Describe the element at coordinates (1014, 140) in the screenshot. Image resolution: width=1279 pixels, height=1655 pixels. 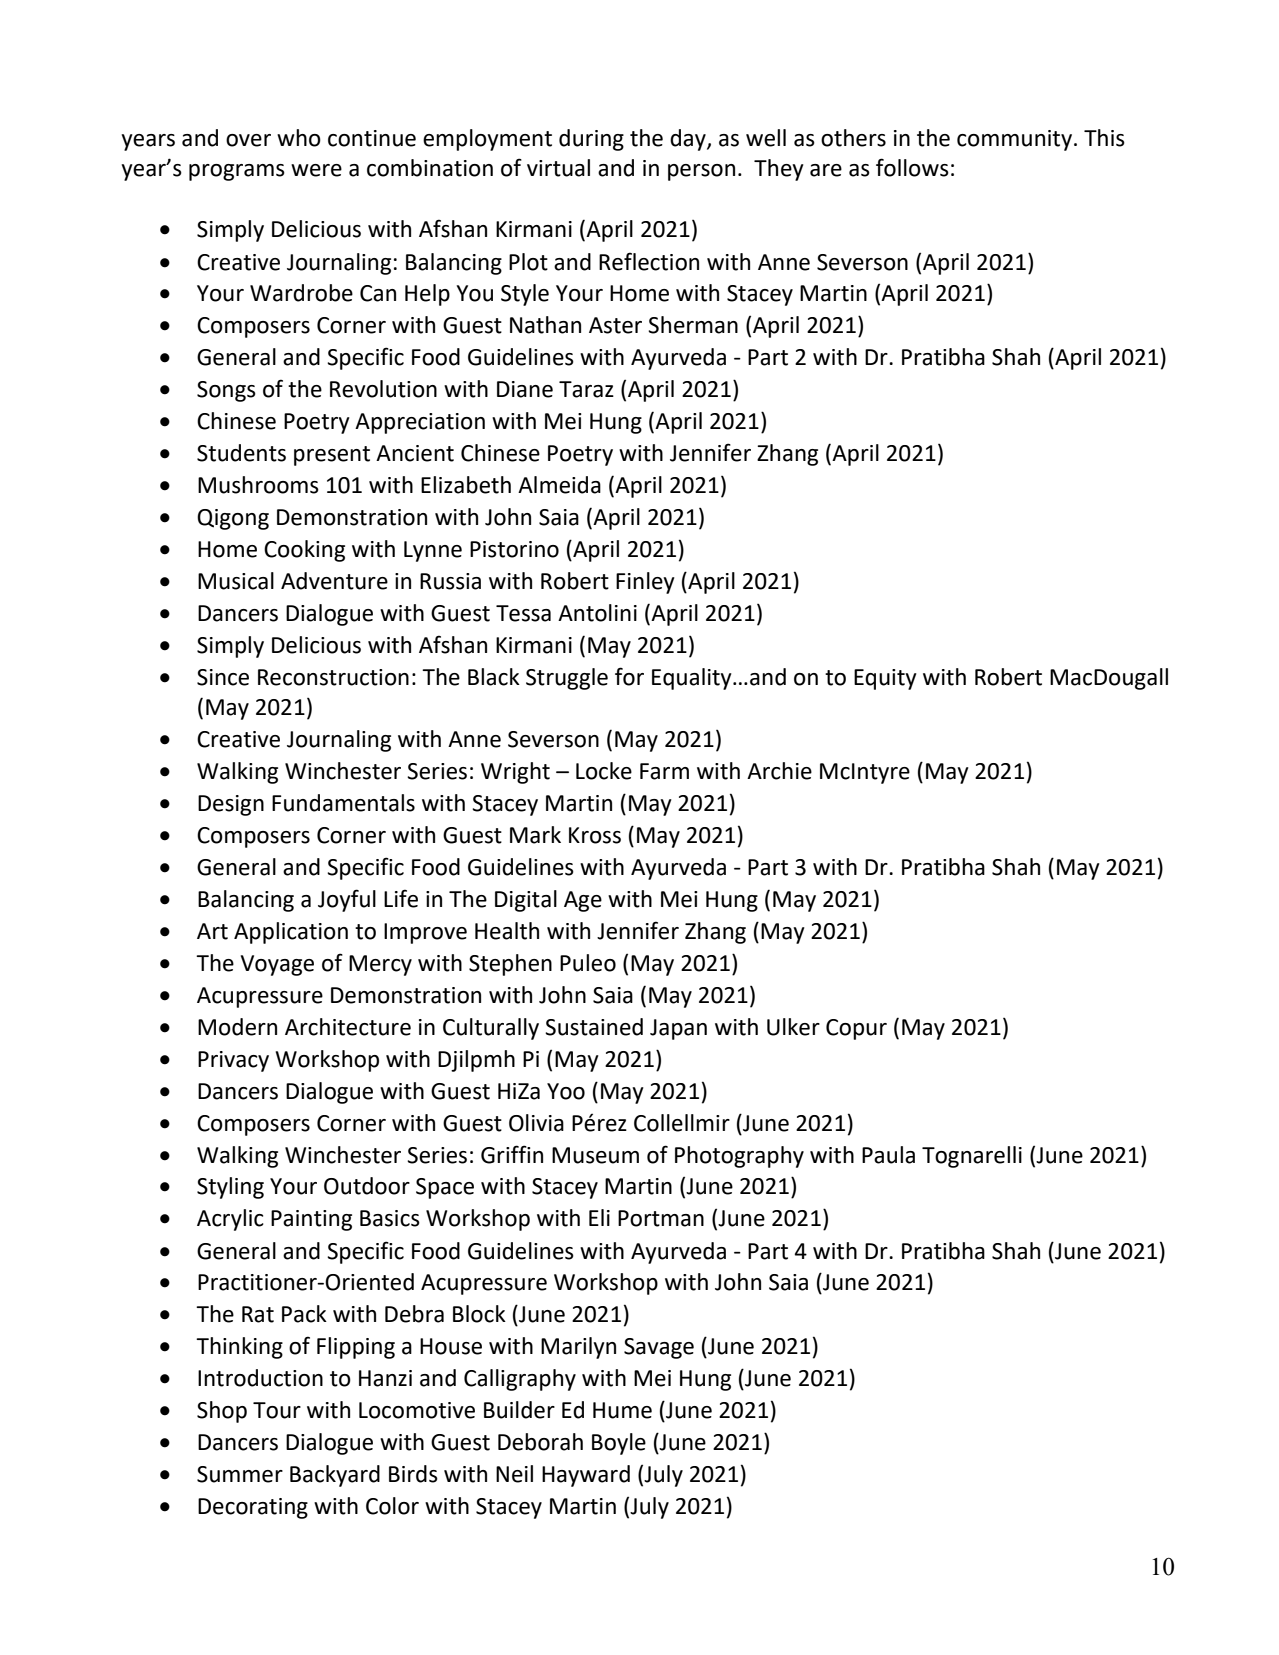
I see `community` at that location.
